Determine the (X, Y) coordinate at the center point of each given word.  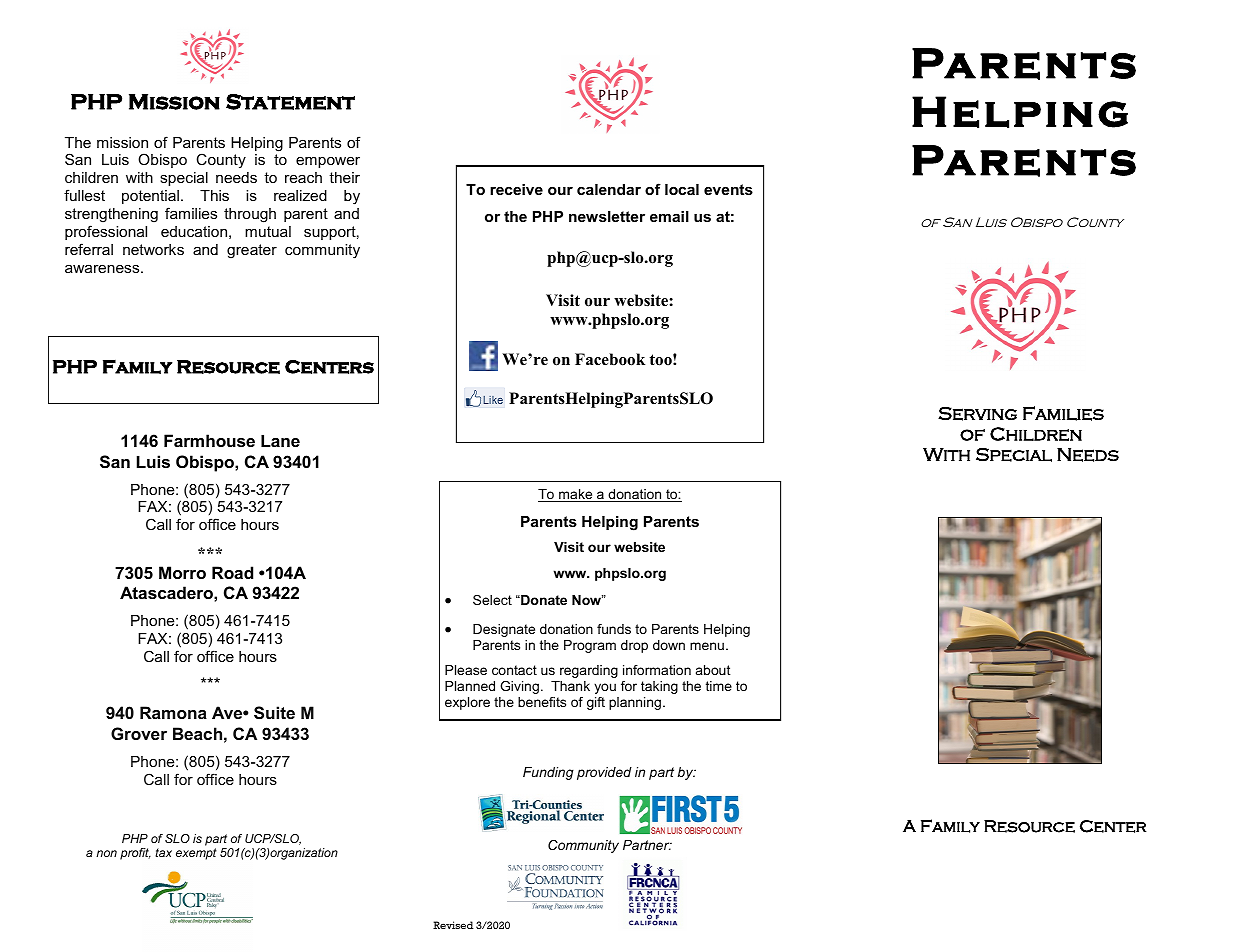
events (728, 189)
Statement (290, 102)
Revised (453, 925)
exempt (196, 854)
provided (604, 773)
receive (516, 189)
